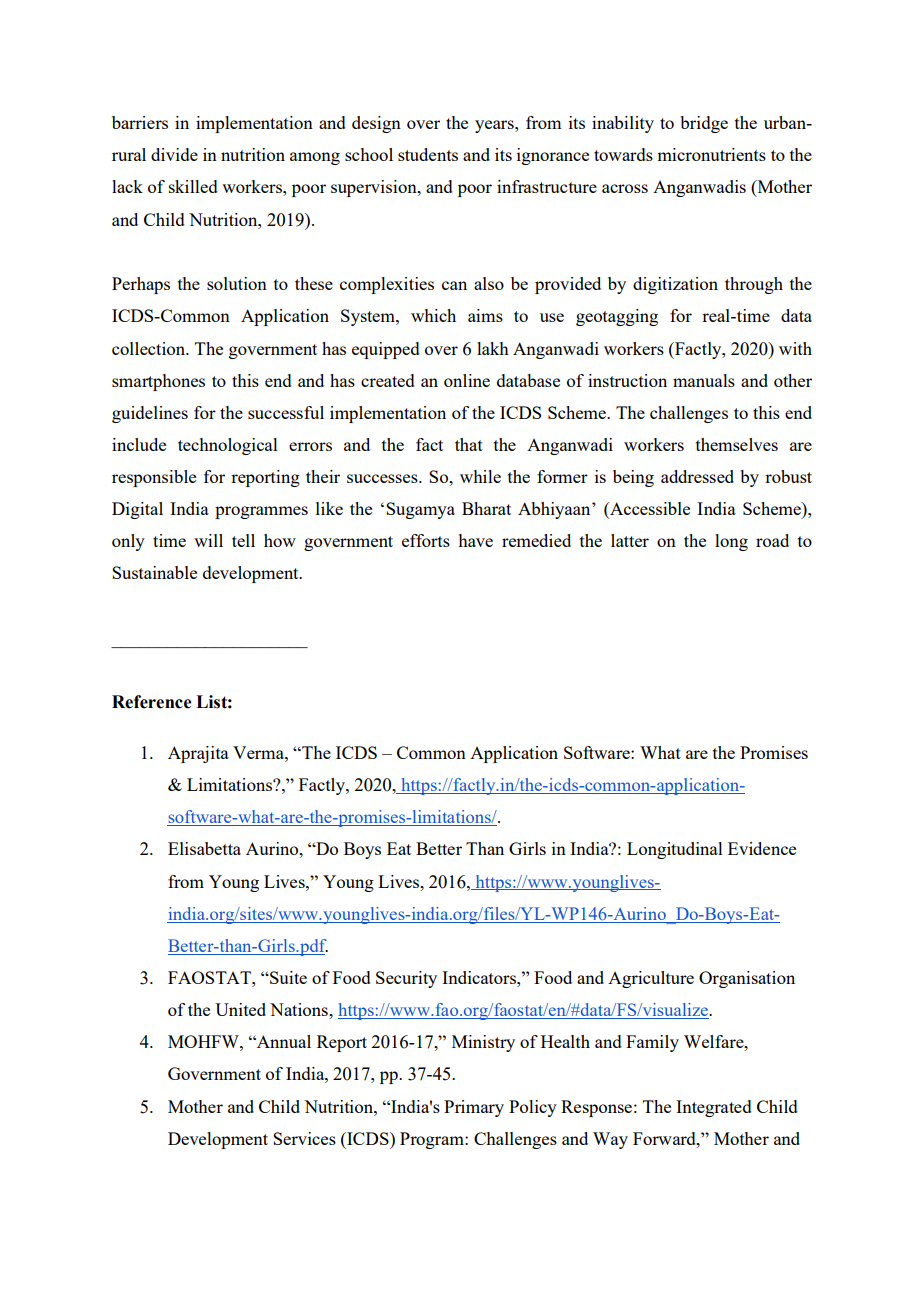 The height and width of the screenshot is (1308, 924). Describe the element at coordinates (304, 1138) in the screenshot. I see `Services` at that location.
